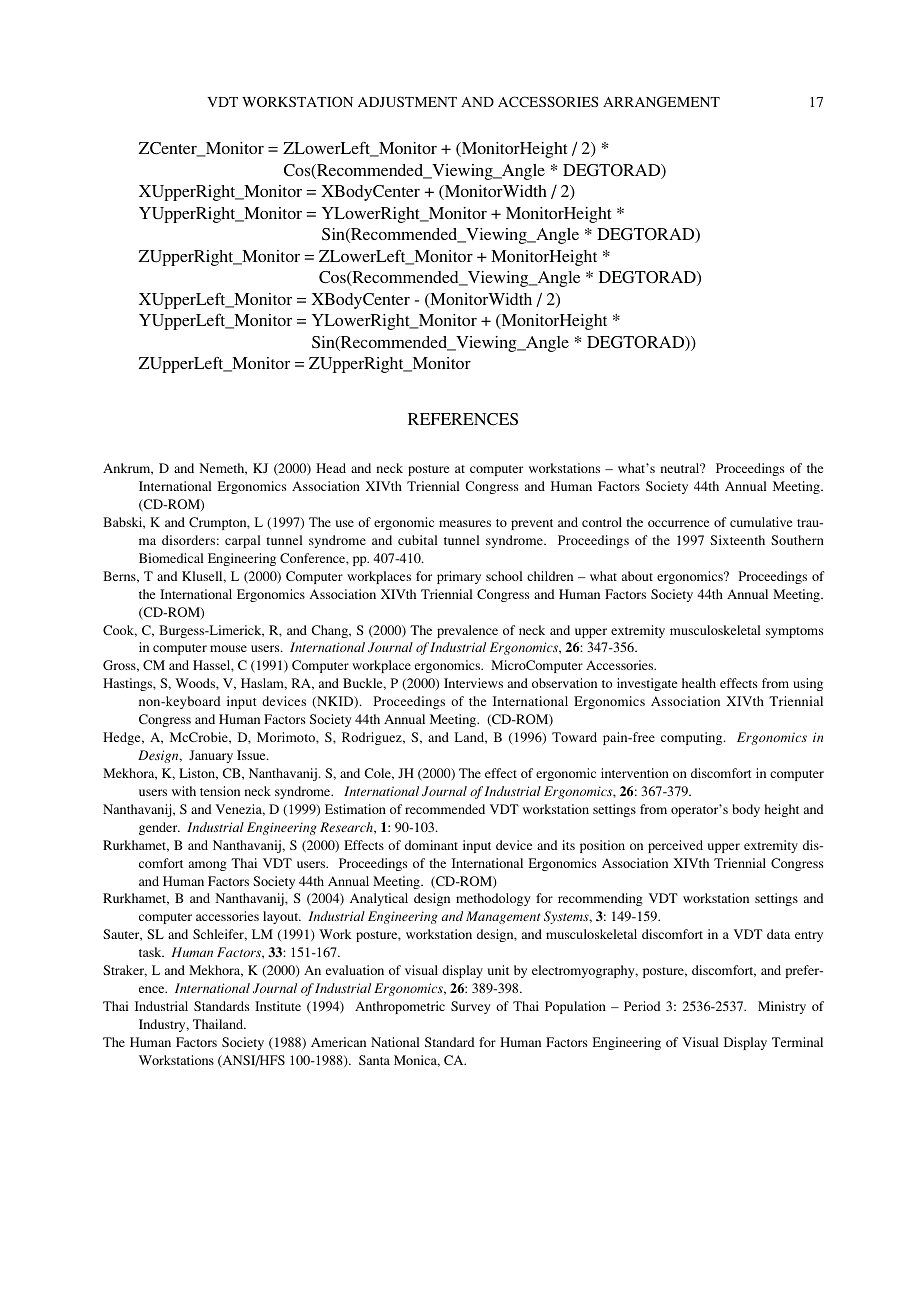  I want to click on ADJUSTMENT, so click(407, 101).
